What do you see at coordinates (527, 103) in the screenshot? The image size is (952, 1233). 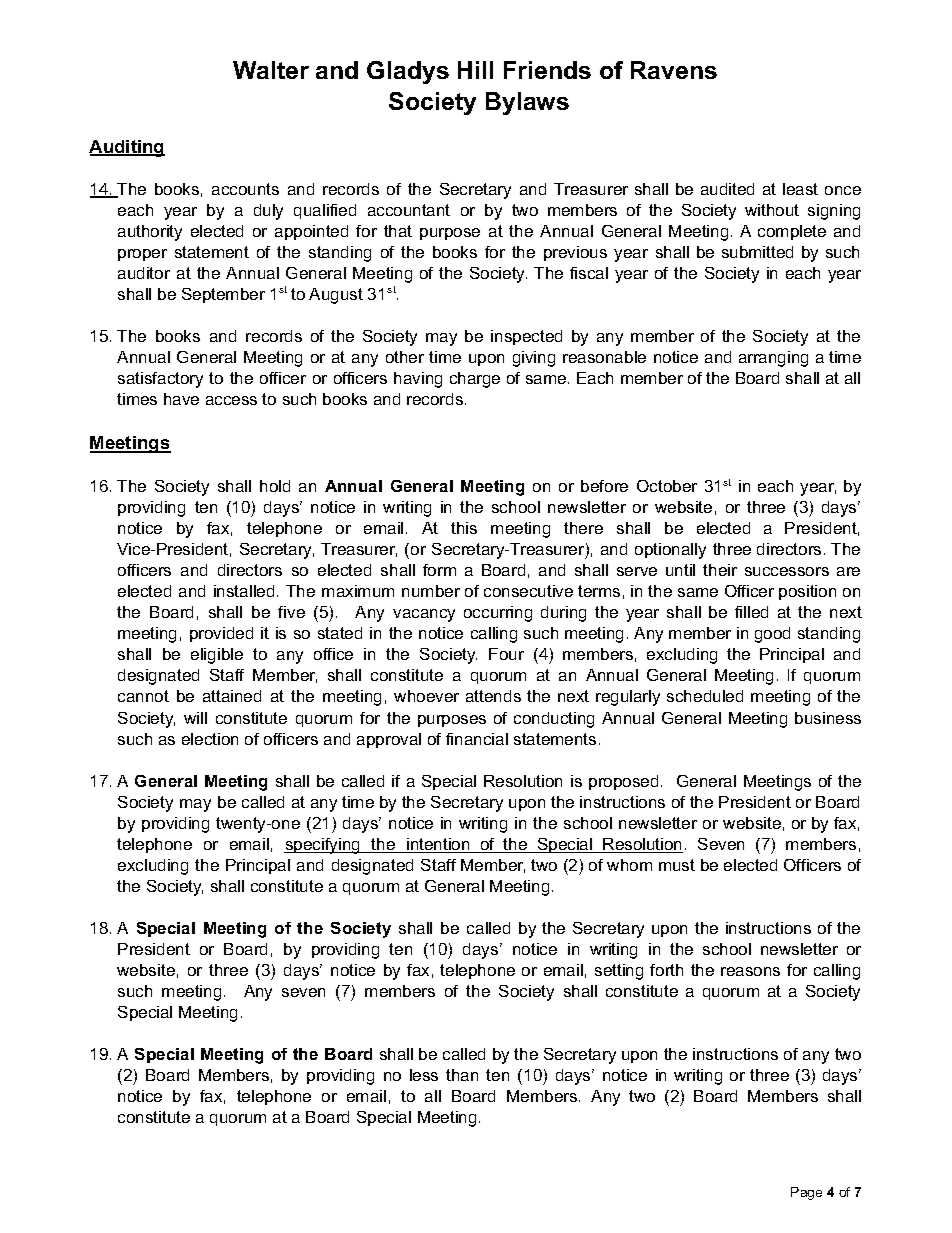 I see `Bylaws` at bounding box center [527, 103].
